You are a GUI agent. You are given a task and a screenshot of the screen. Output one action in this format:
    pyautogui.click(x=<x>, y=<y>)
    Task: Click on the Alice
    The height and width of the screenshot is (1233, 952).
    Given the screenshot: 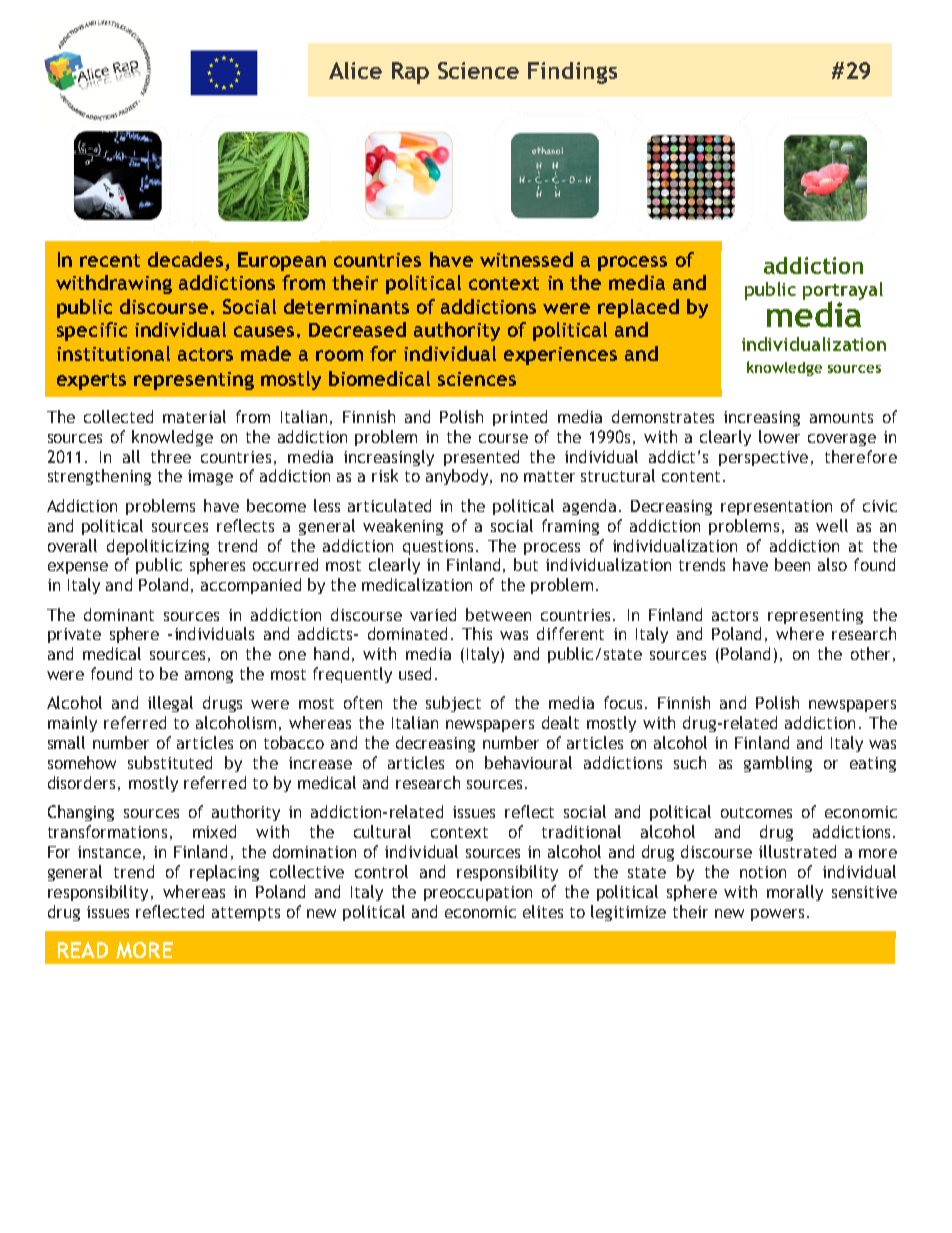 What is the action you would take?
    pyautogui.click(x=355, y=70)
